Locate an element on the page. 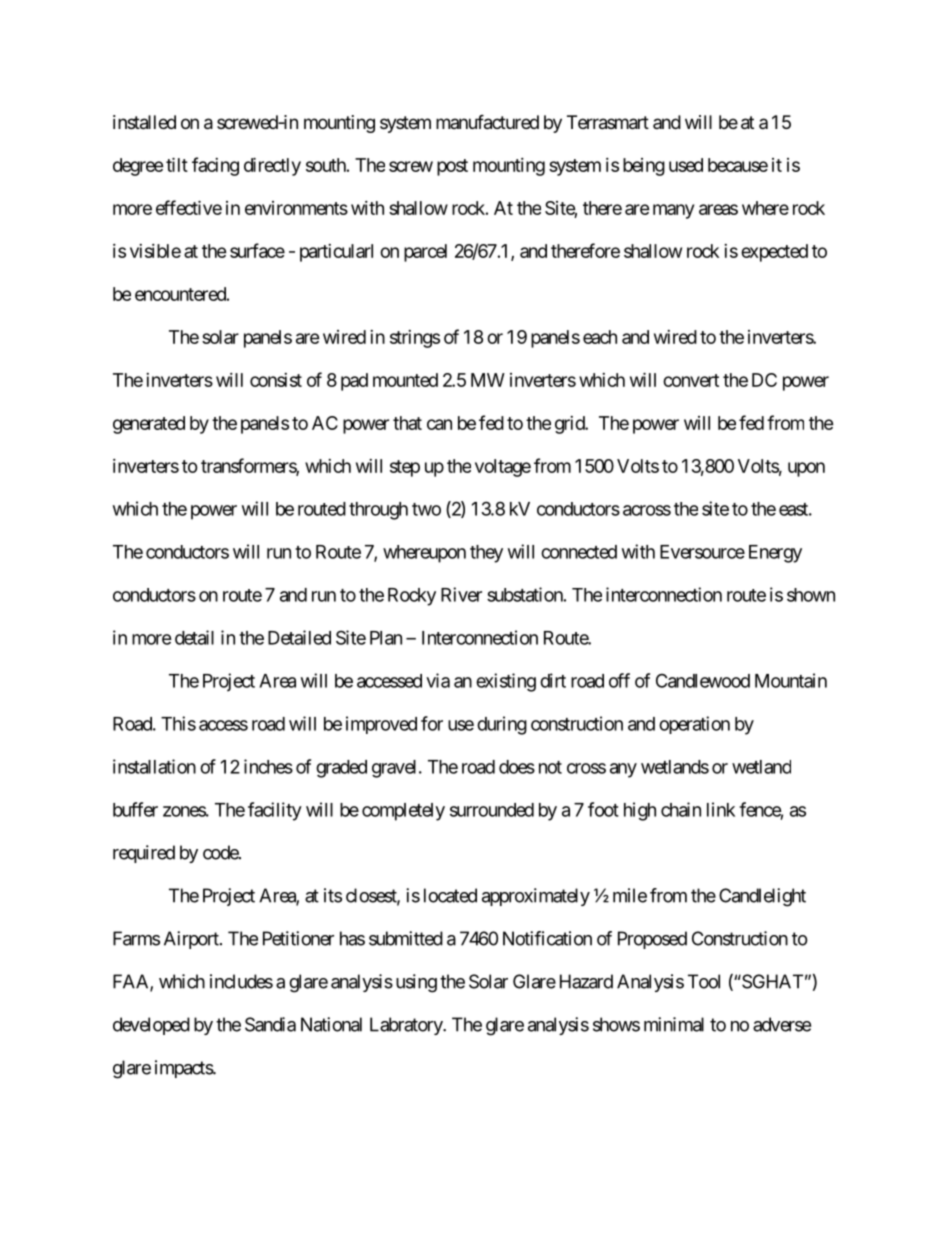 This document has width=952, height=1233. used is located at coordinates (686, 165).
